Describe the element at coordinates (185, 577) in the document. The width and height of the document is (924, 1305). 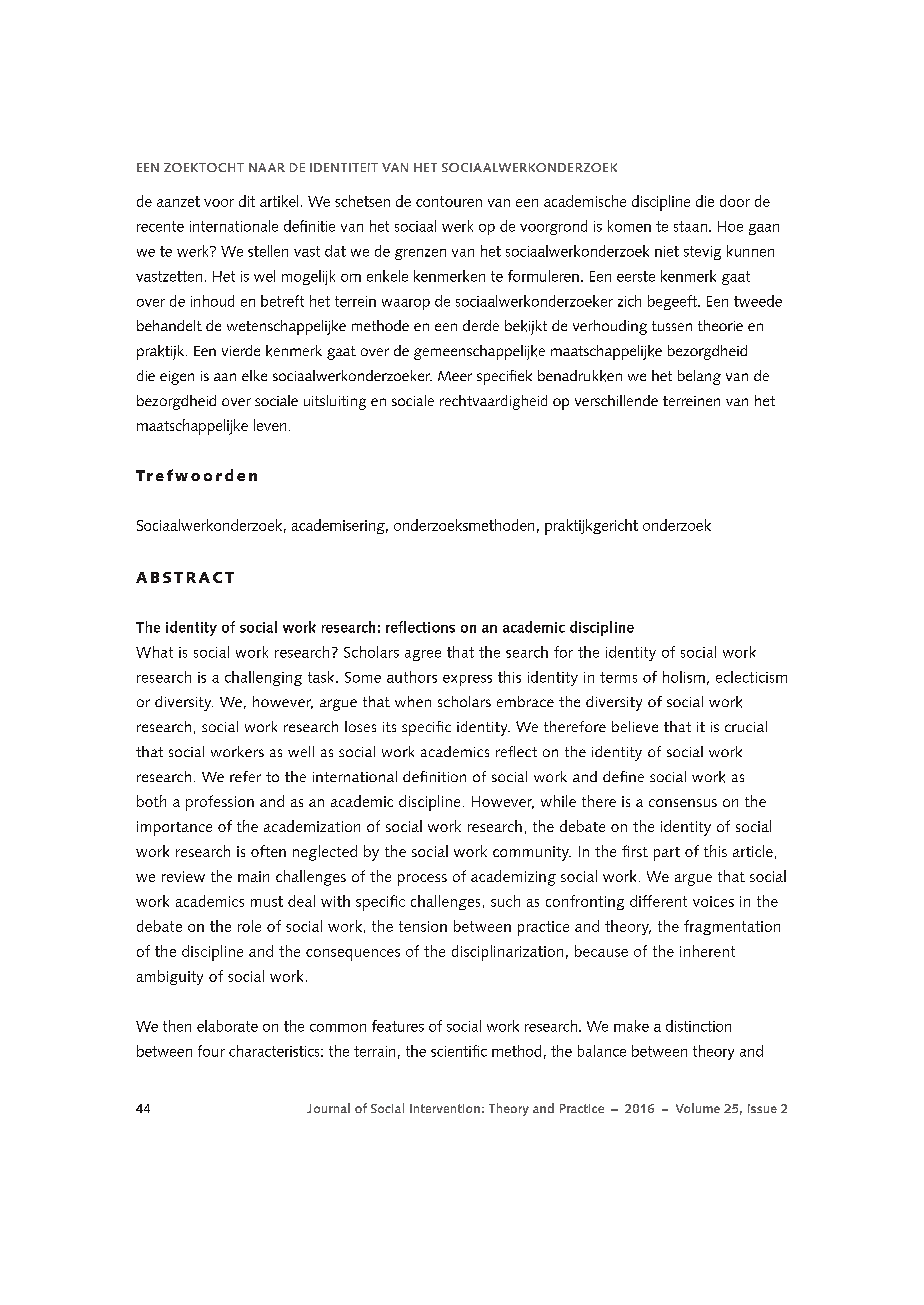
I see `abstract` at that location.
